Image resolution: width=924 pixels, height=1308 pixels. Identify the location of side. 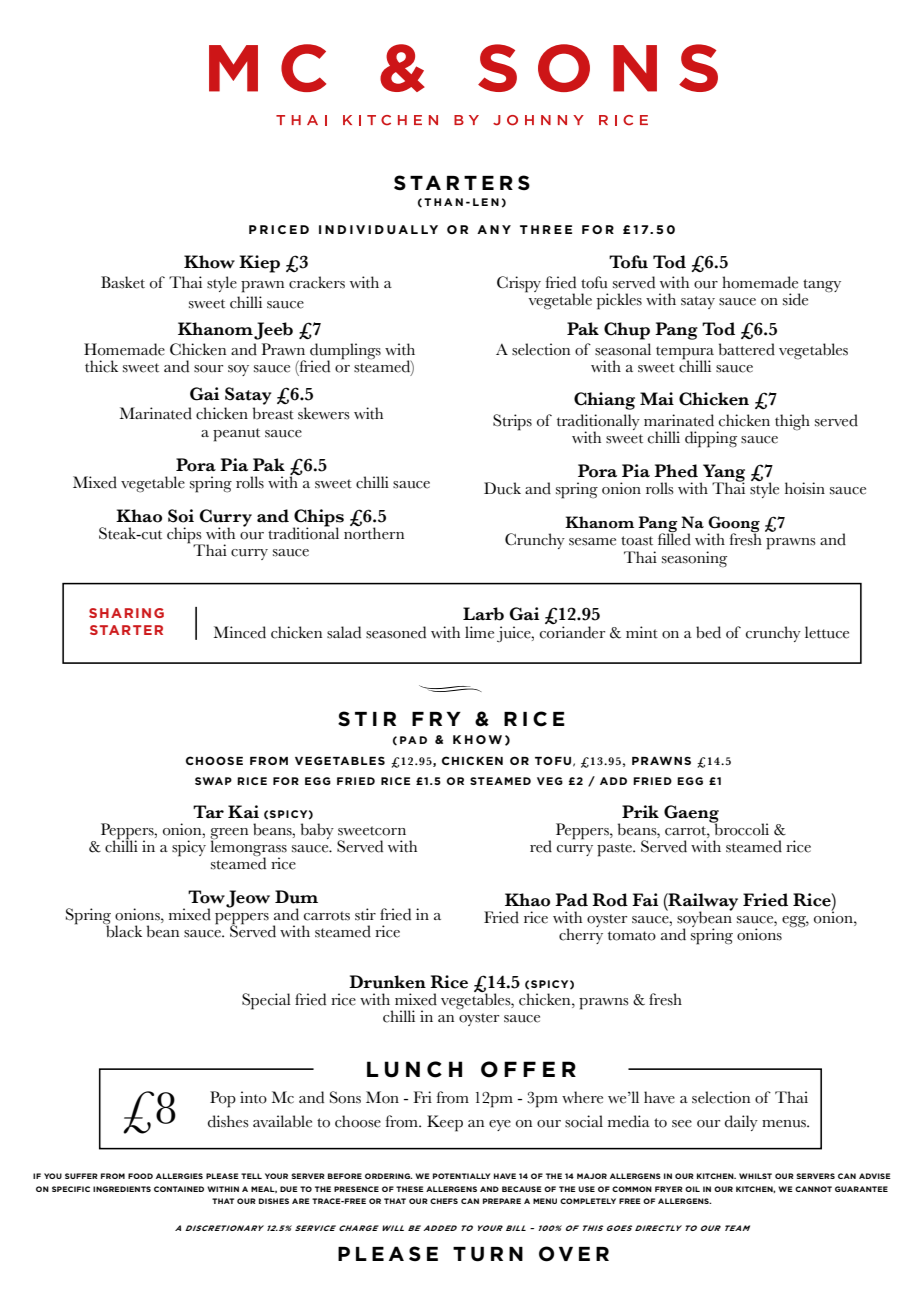
(795, 299).
